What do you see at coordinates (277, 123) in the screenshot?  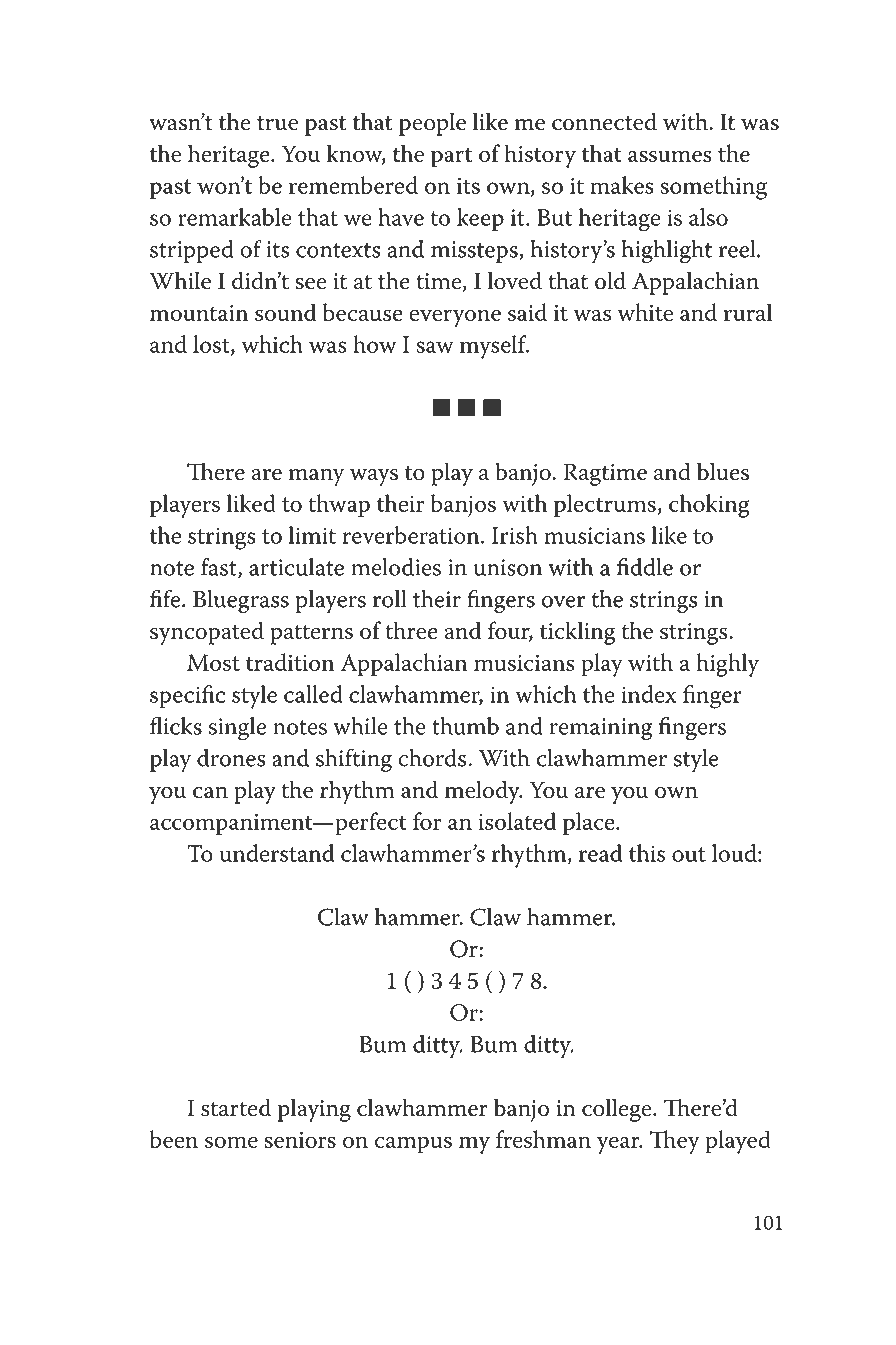 I see `true` at bounding box center [277, 123].
